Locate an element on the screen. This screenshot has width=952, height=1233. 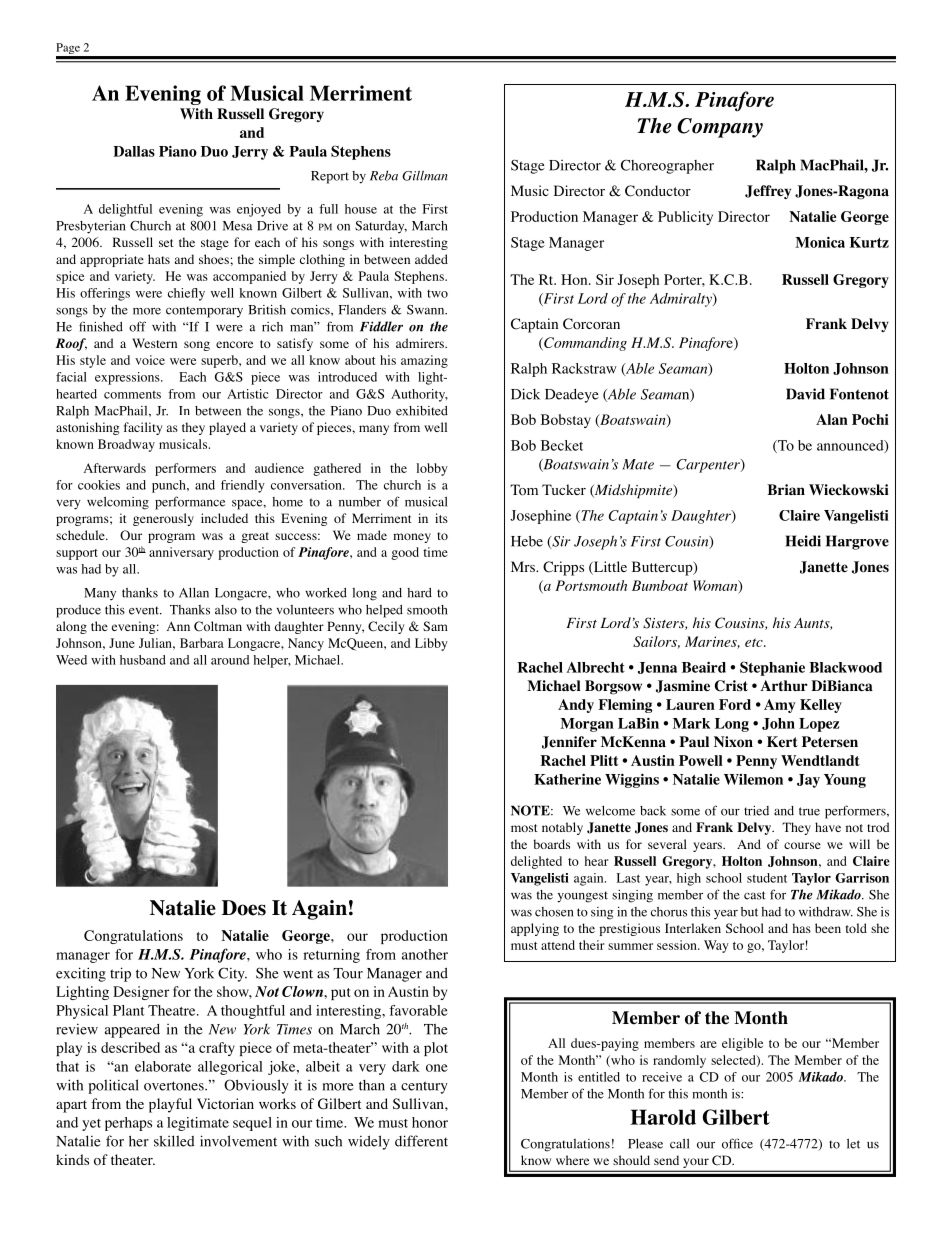
Dallas is located at coordinates (134, 151).
